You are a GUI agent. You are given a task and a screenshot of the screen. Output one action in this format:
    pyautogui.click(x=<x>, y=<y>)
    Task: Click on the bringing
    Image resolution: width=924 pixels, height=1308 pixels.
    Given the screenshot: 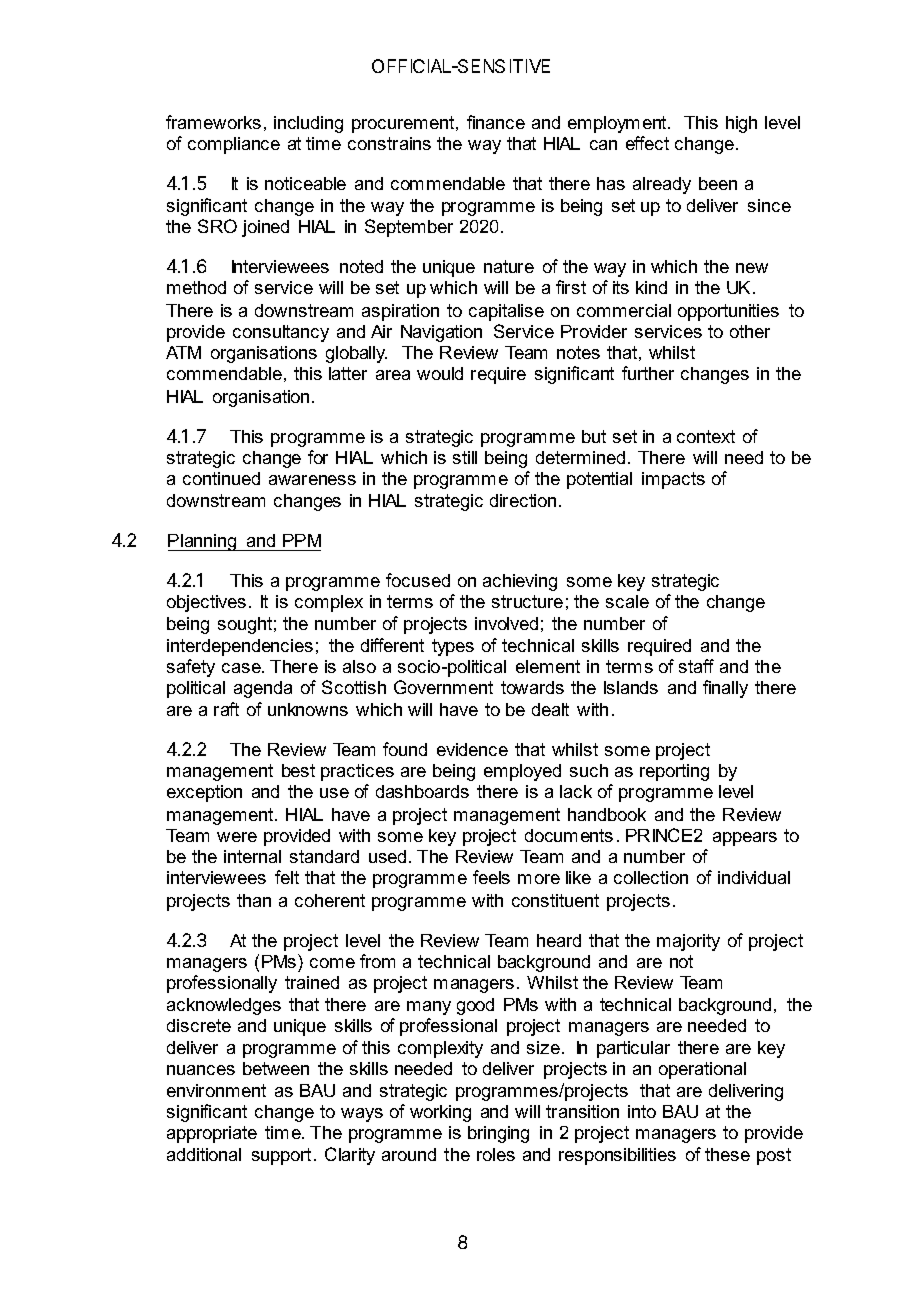 What is the action you would take?
    pyautogui.click(x=498, y=1134)
